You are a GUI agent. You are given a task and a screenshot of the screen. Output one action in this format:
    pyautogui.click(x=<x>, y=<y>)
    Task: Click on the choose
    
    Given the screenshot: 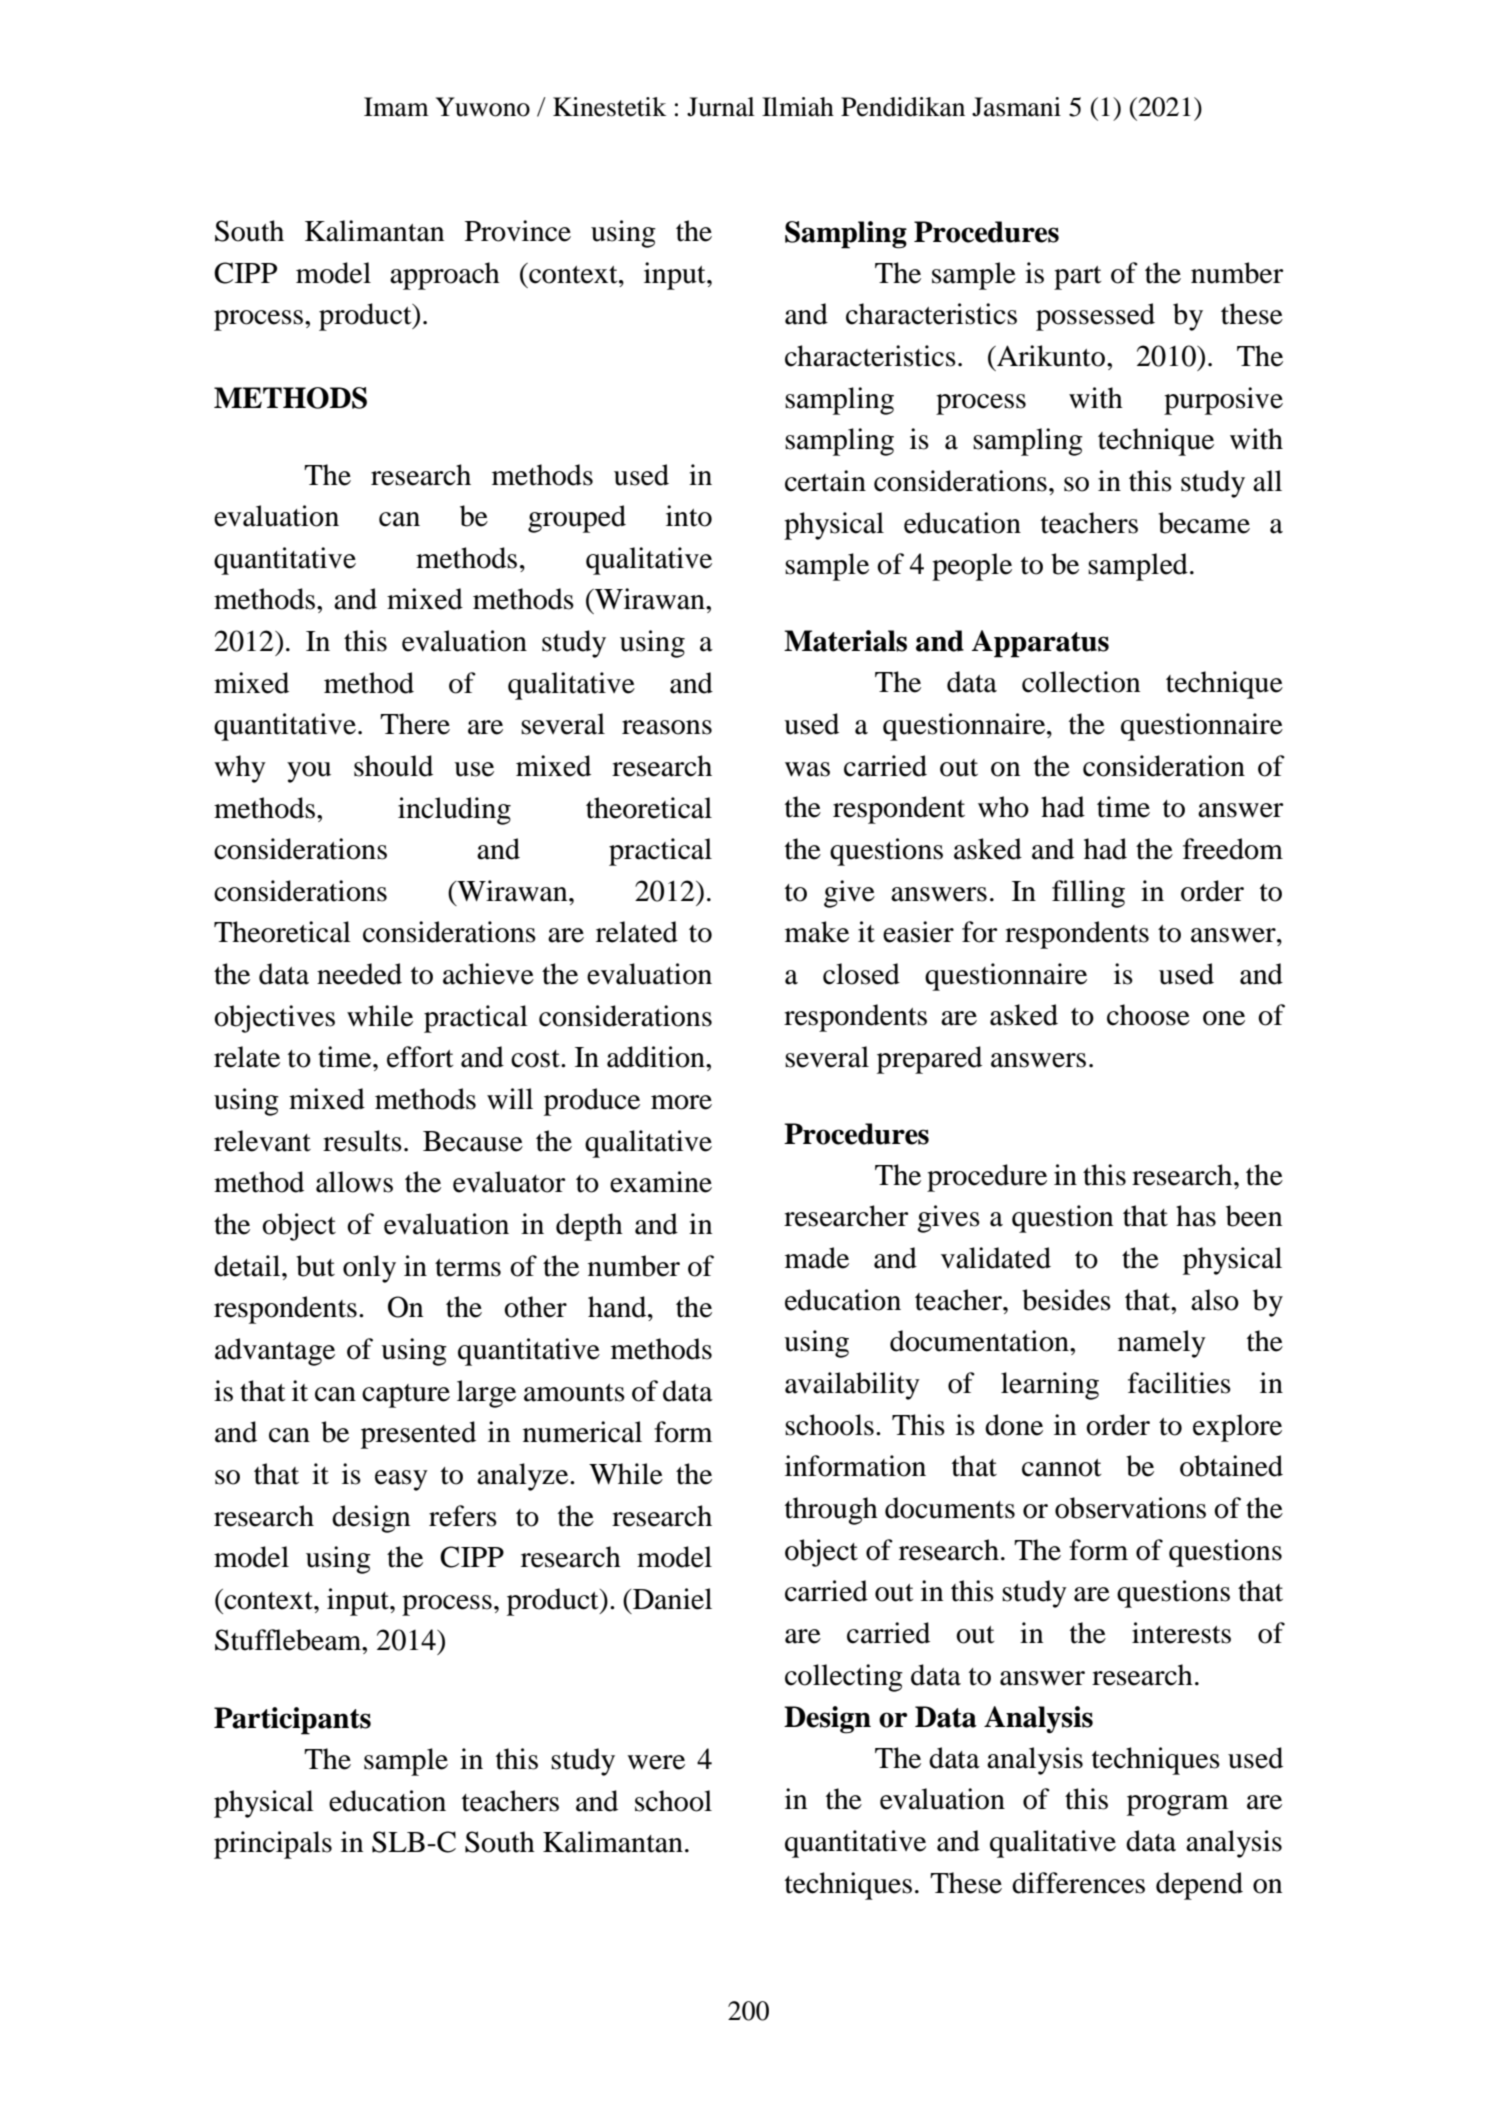 What is the action you would take?
    pyautogui.click(x=1148, y=1015)
